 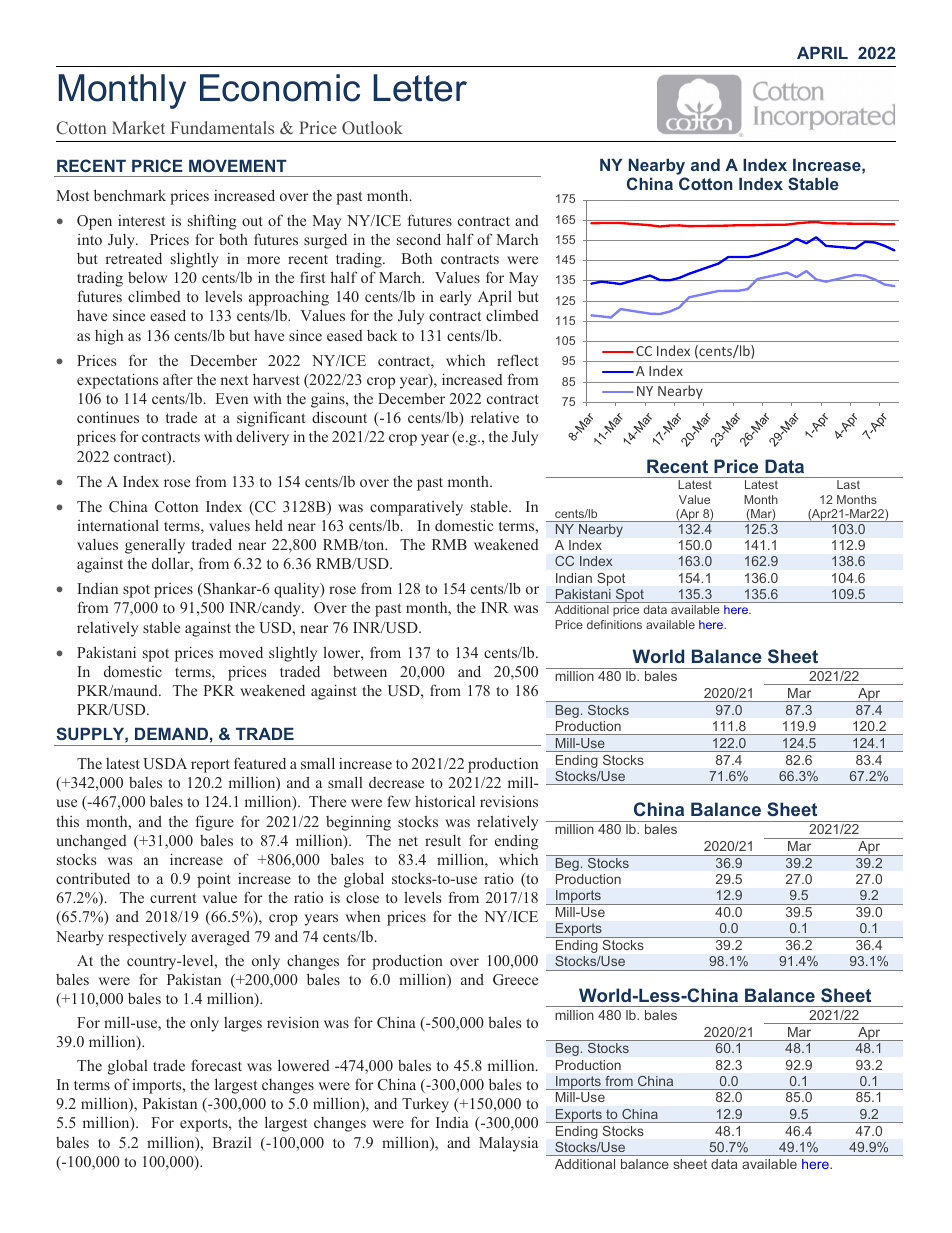 What do you see at coordinates (138, 127) in the document?
I see `Market` at bounding box center [138, 127].
